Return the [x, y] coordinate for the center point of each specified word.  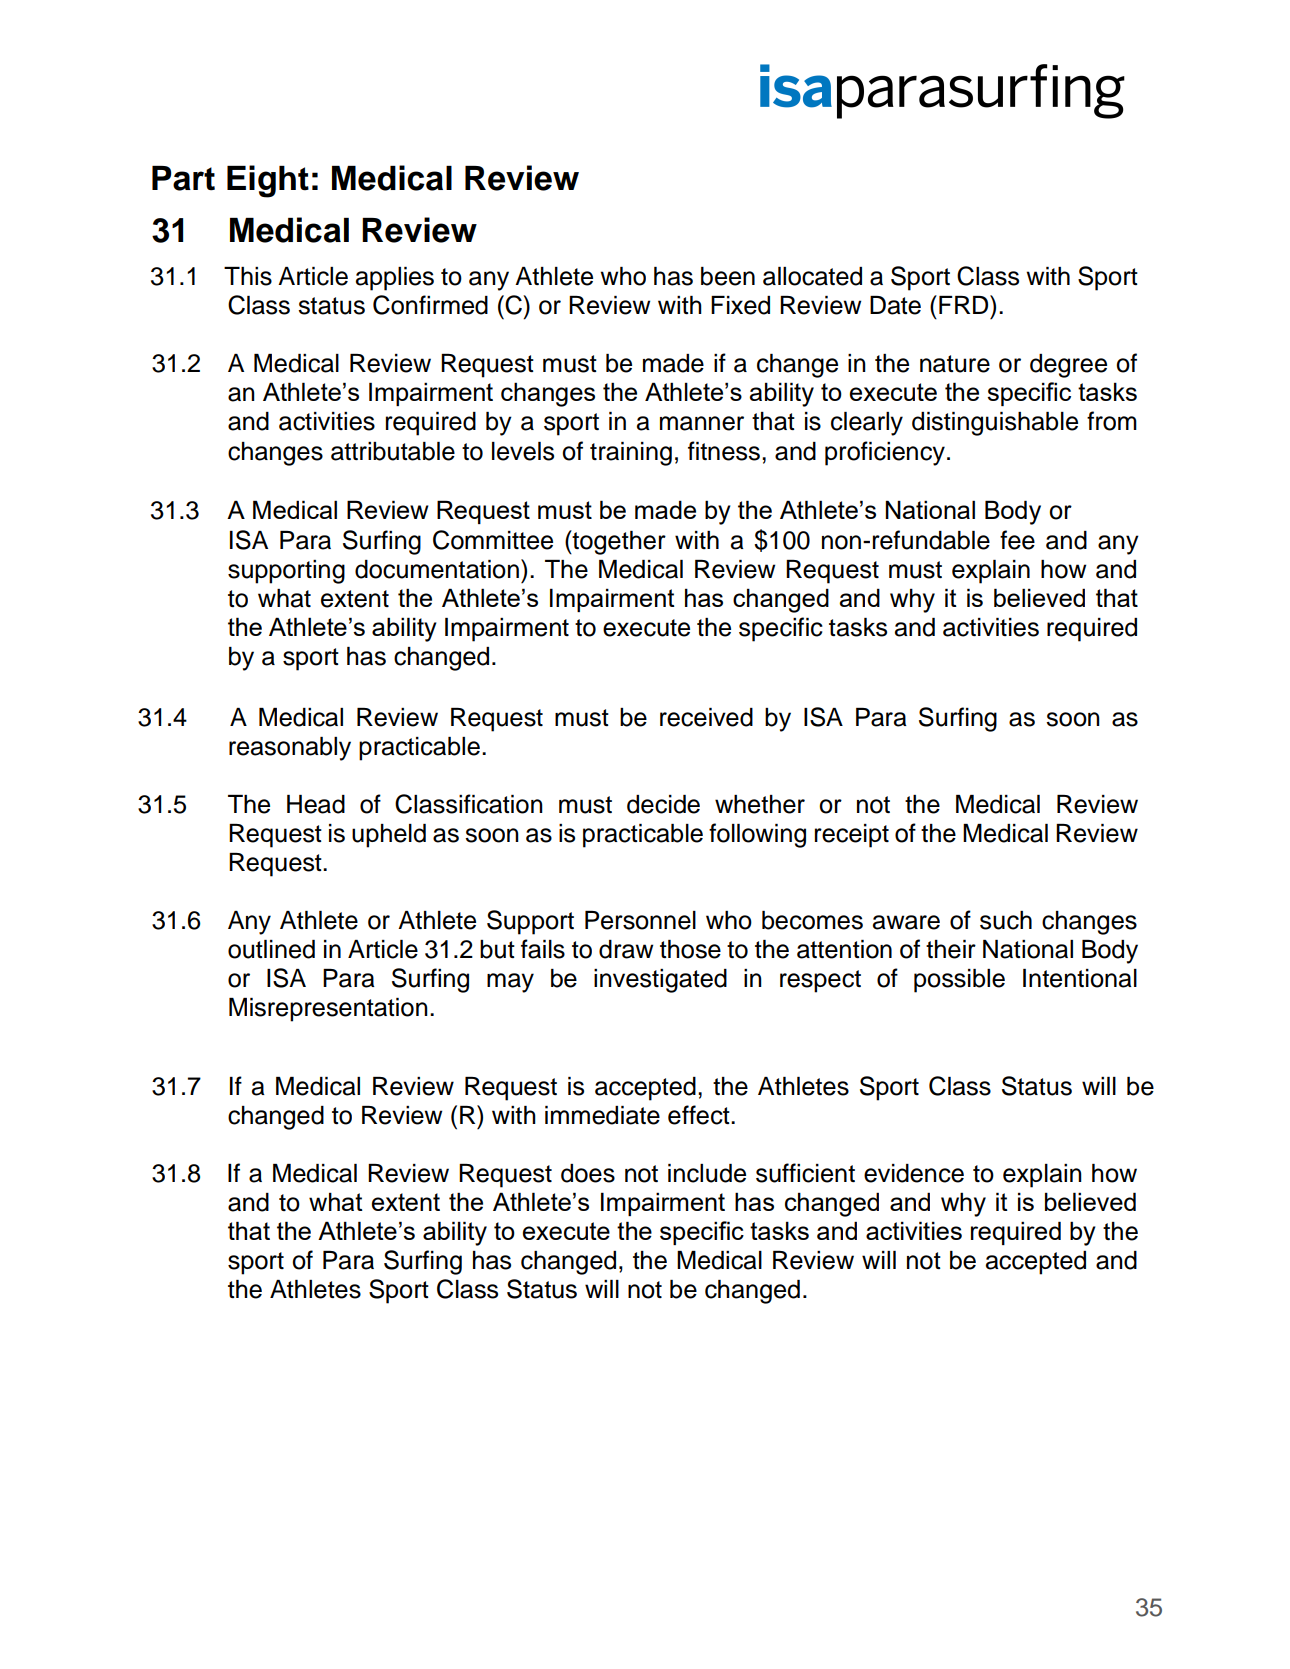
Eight [268, 181]
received [706, 717]
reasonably [290, 749]
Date [895, 305]
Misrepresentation [328, 1010]
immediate [602, 1115]
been [728, 276]
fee [1017, 540]
